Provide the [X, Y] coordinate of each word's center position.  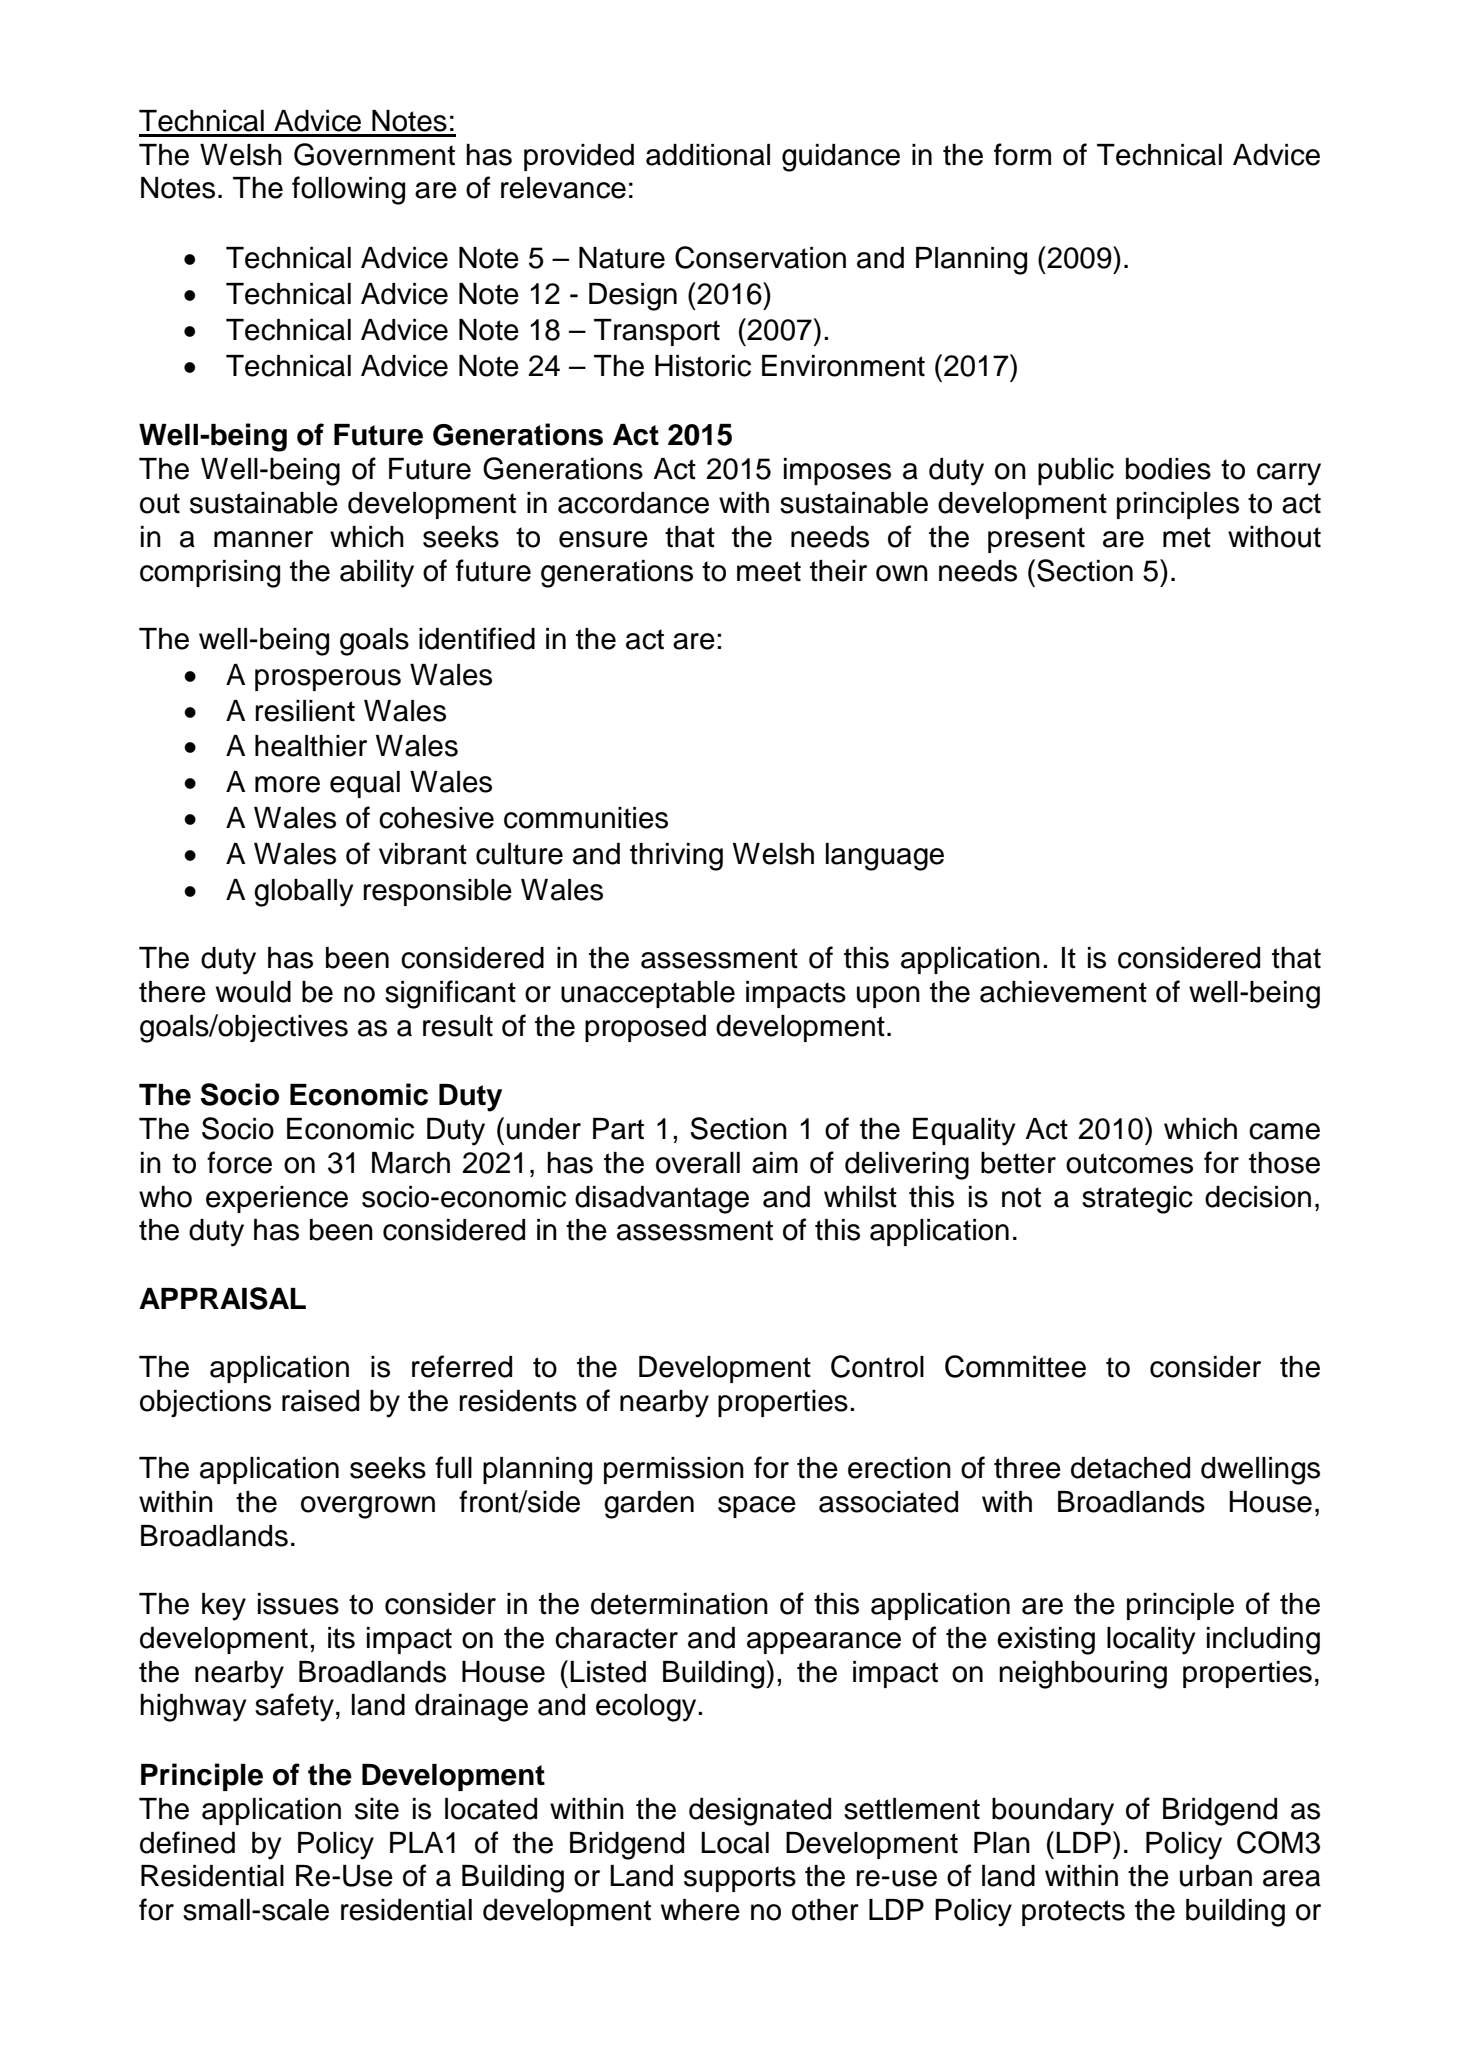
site [377, 1809]
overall [698, 1163]
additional [708, 155]
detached [1130, 1468]
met [1187, 537]
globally [303, 893]
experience [277, 1199]
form [1022, 154]
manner [263, 539]
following [348, 190]
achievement [1063, 992]
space [757, 1507]
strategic [1137, 1200]
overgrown [368, 1507]
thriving [676, 857]
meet [769, 571]
